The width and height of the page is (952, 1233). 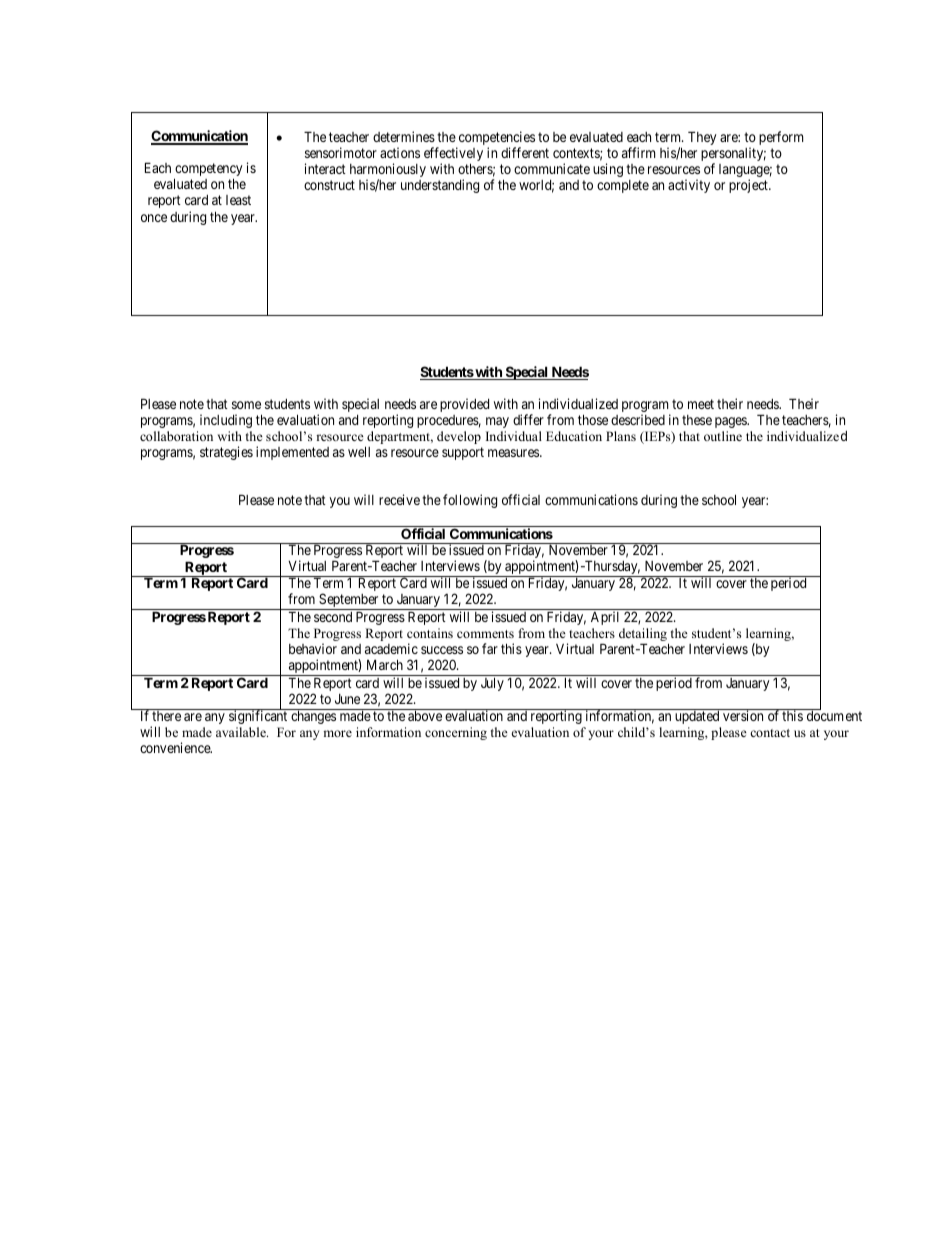 What do you see at coordinates (644, 636) in the page?
I see `detailing` at bounding box center [644, 636].
